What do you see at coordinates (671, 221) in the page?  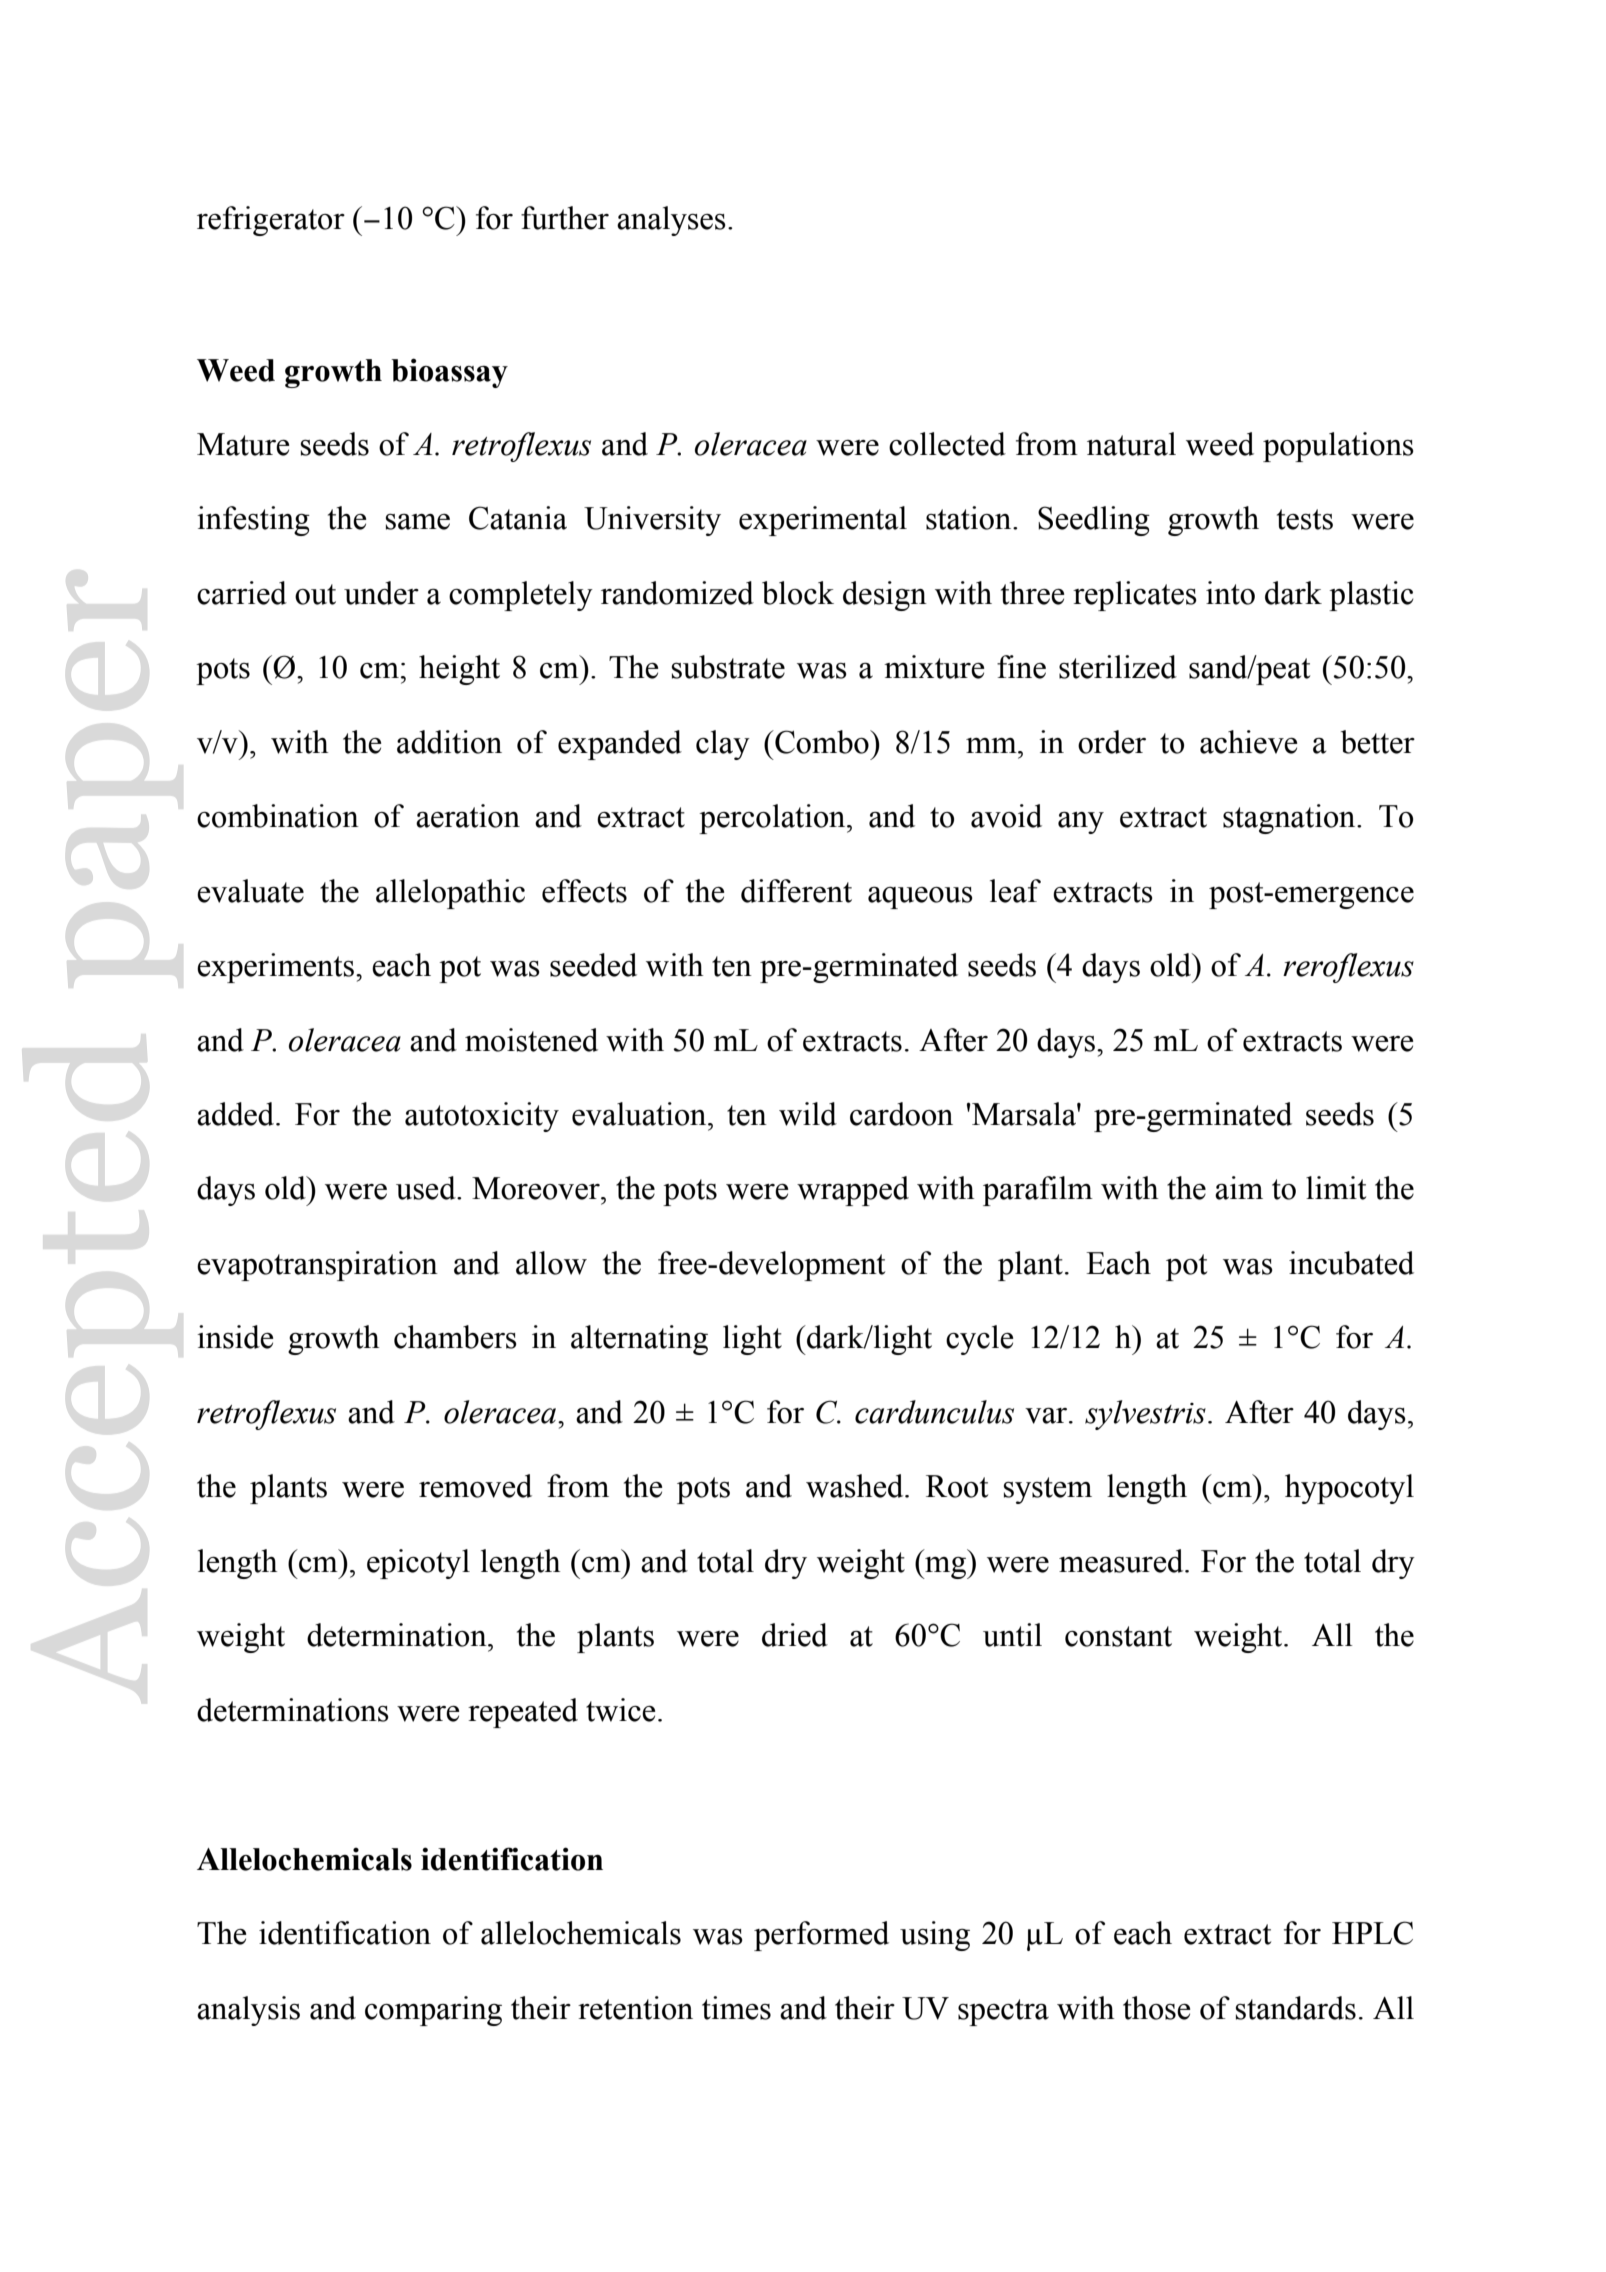 I see `analyses` at bounding box center [671, 221].
